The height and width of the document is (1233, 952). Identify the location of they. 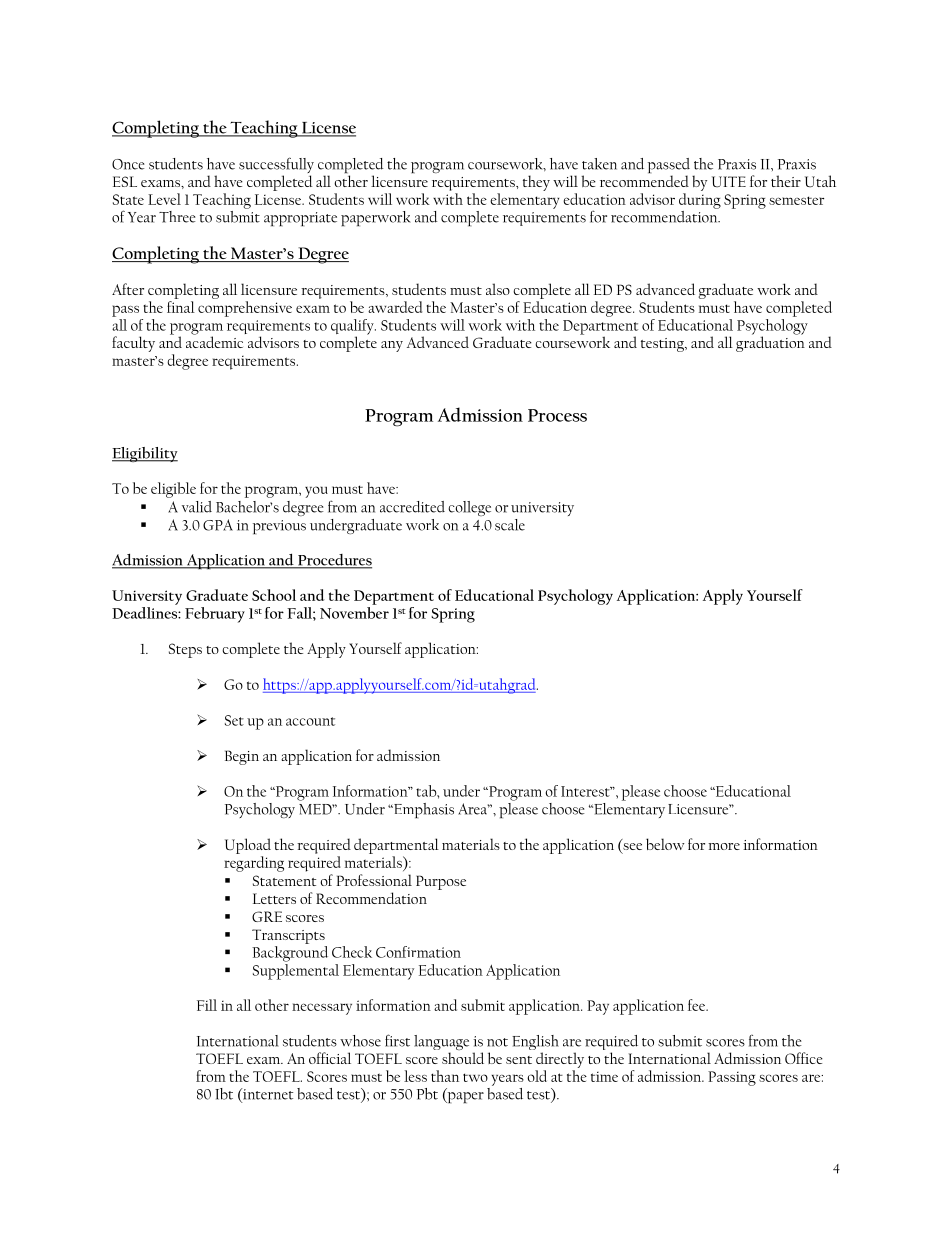
(536, 183).
